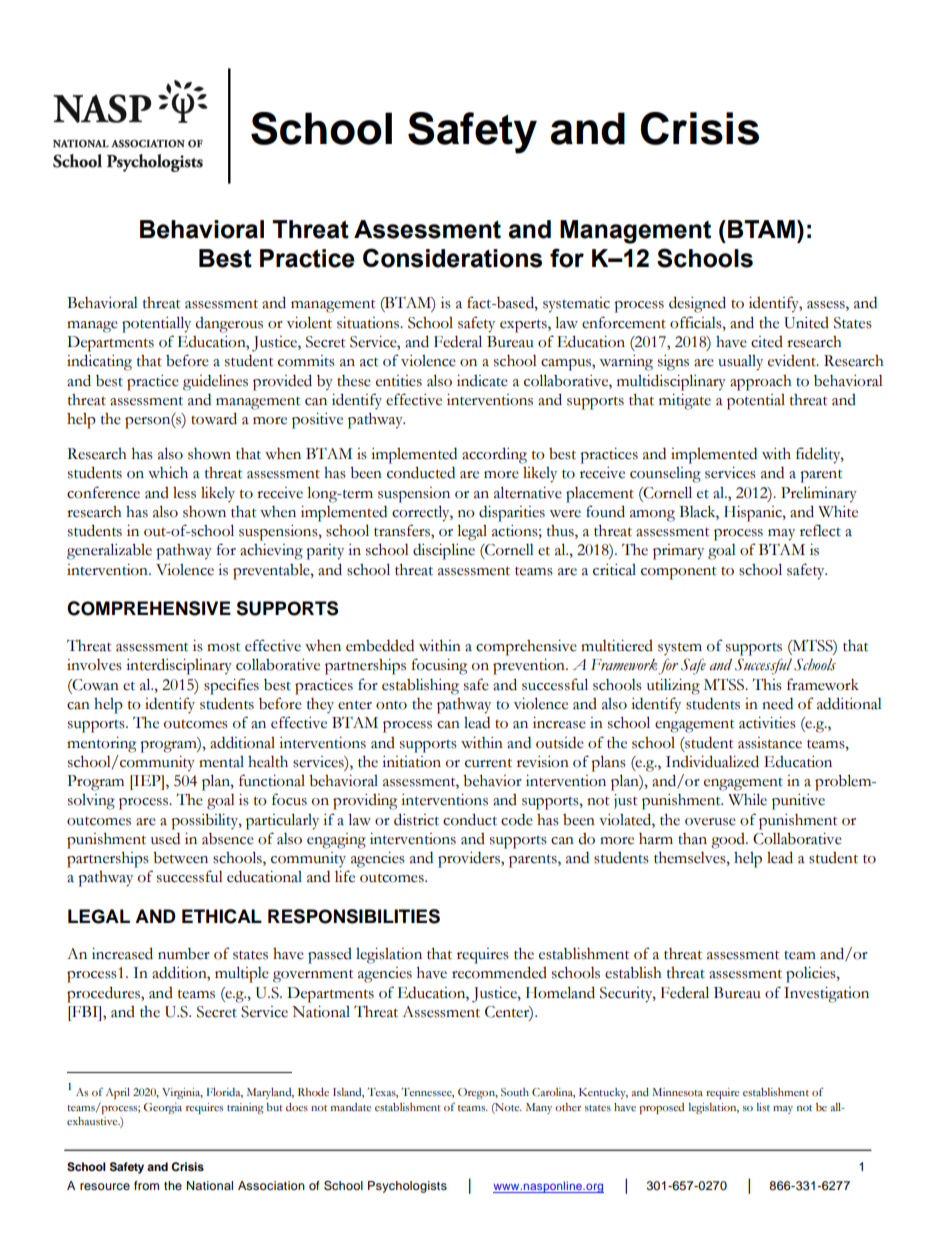  What do you see at coordinates (146, 1185) in the screenshot?
I see `from` at bounding box center [146, 1185].
